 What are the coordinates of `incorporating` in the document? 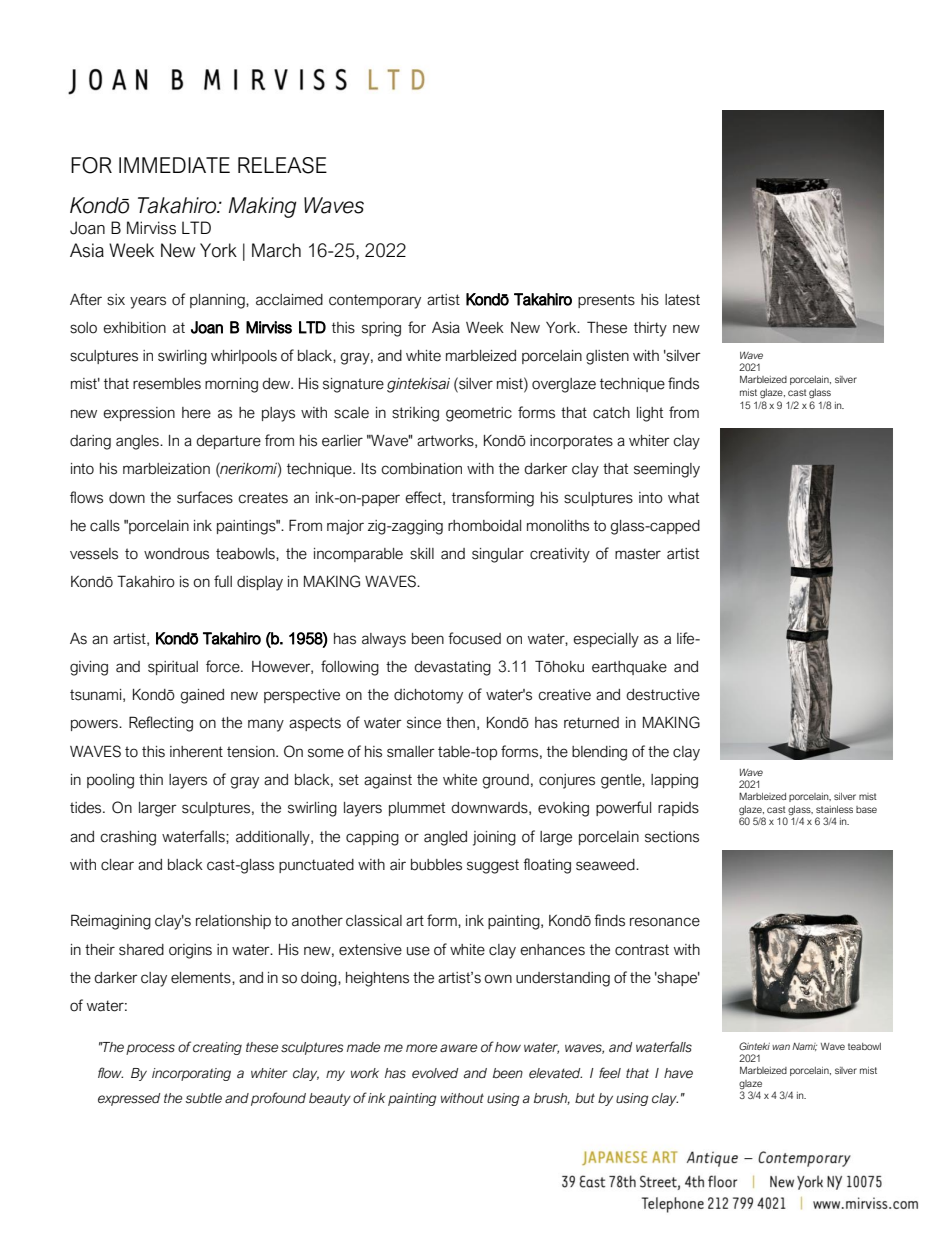 It's located at (191, 1074).
